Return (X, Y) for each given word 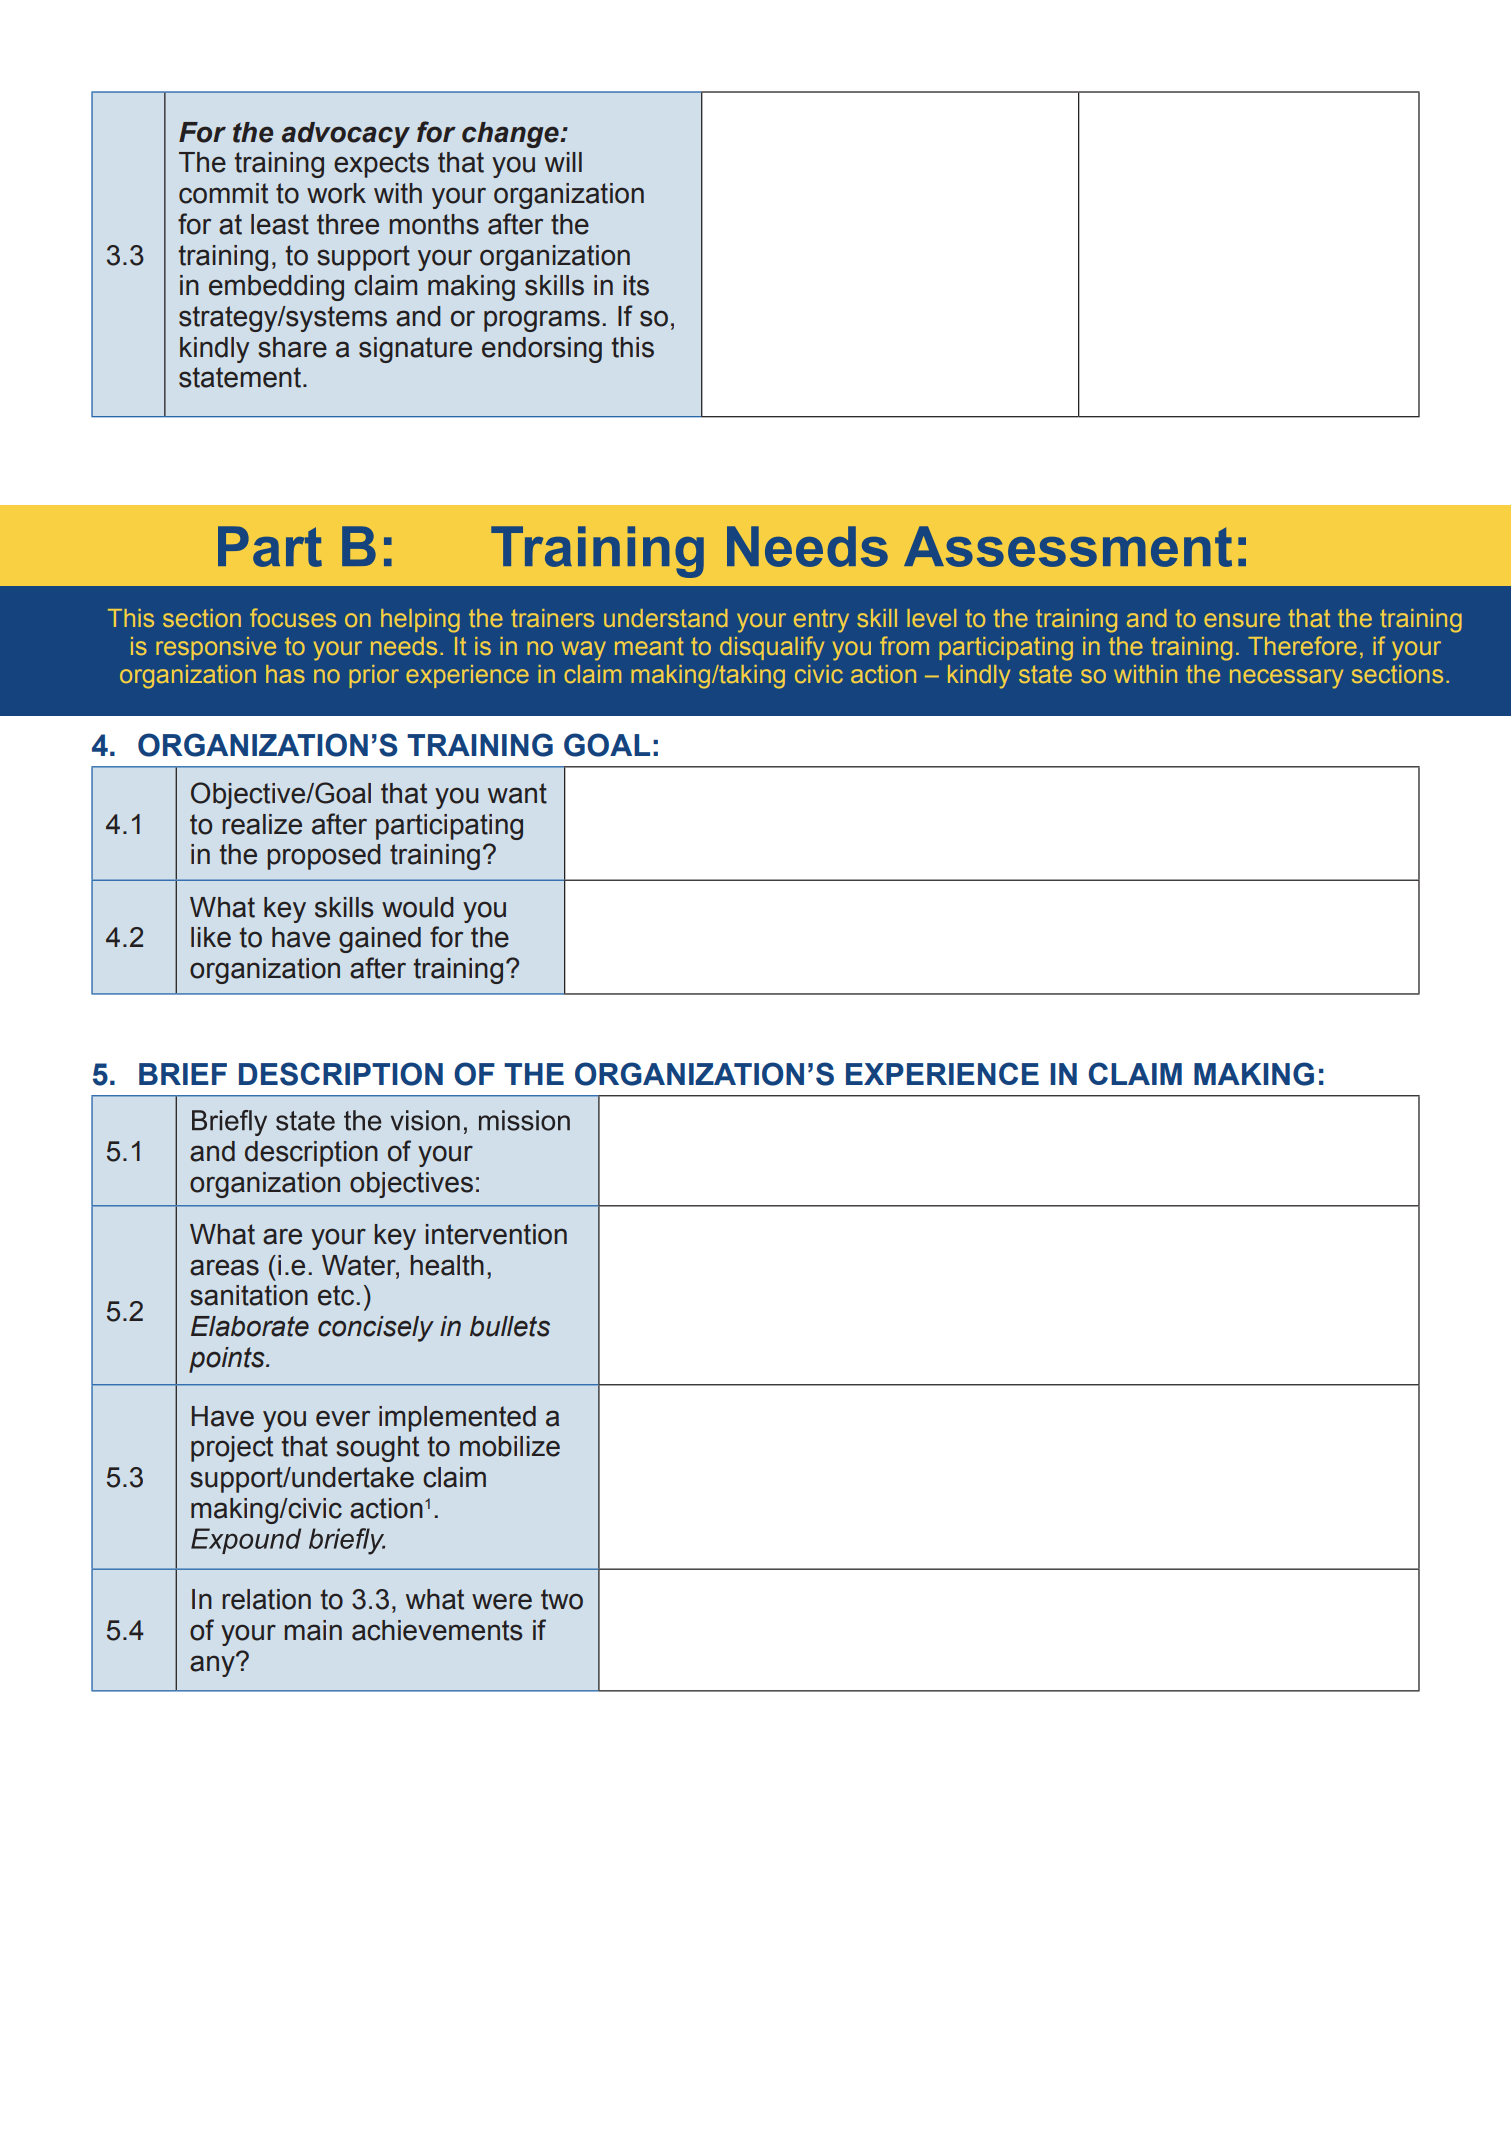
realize (262, 824)
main (313, 1630)
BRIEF (183, 1074)
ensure (1242, 620)
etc (336, 1295)
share (292, 347)
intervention (496, 1234)
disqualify (772, 648)
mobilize (510, 1446)
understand (666, 618)
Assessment (1068, 546)
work (336, 193)
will (563, 162)
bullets (510, 1326)
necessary (1286, 679)
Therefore (1302, 645)
